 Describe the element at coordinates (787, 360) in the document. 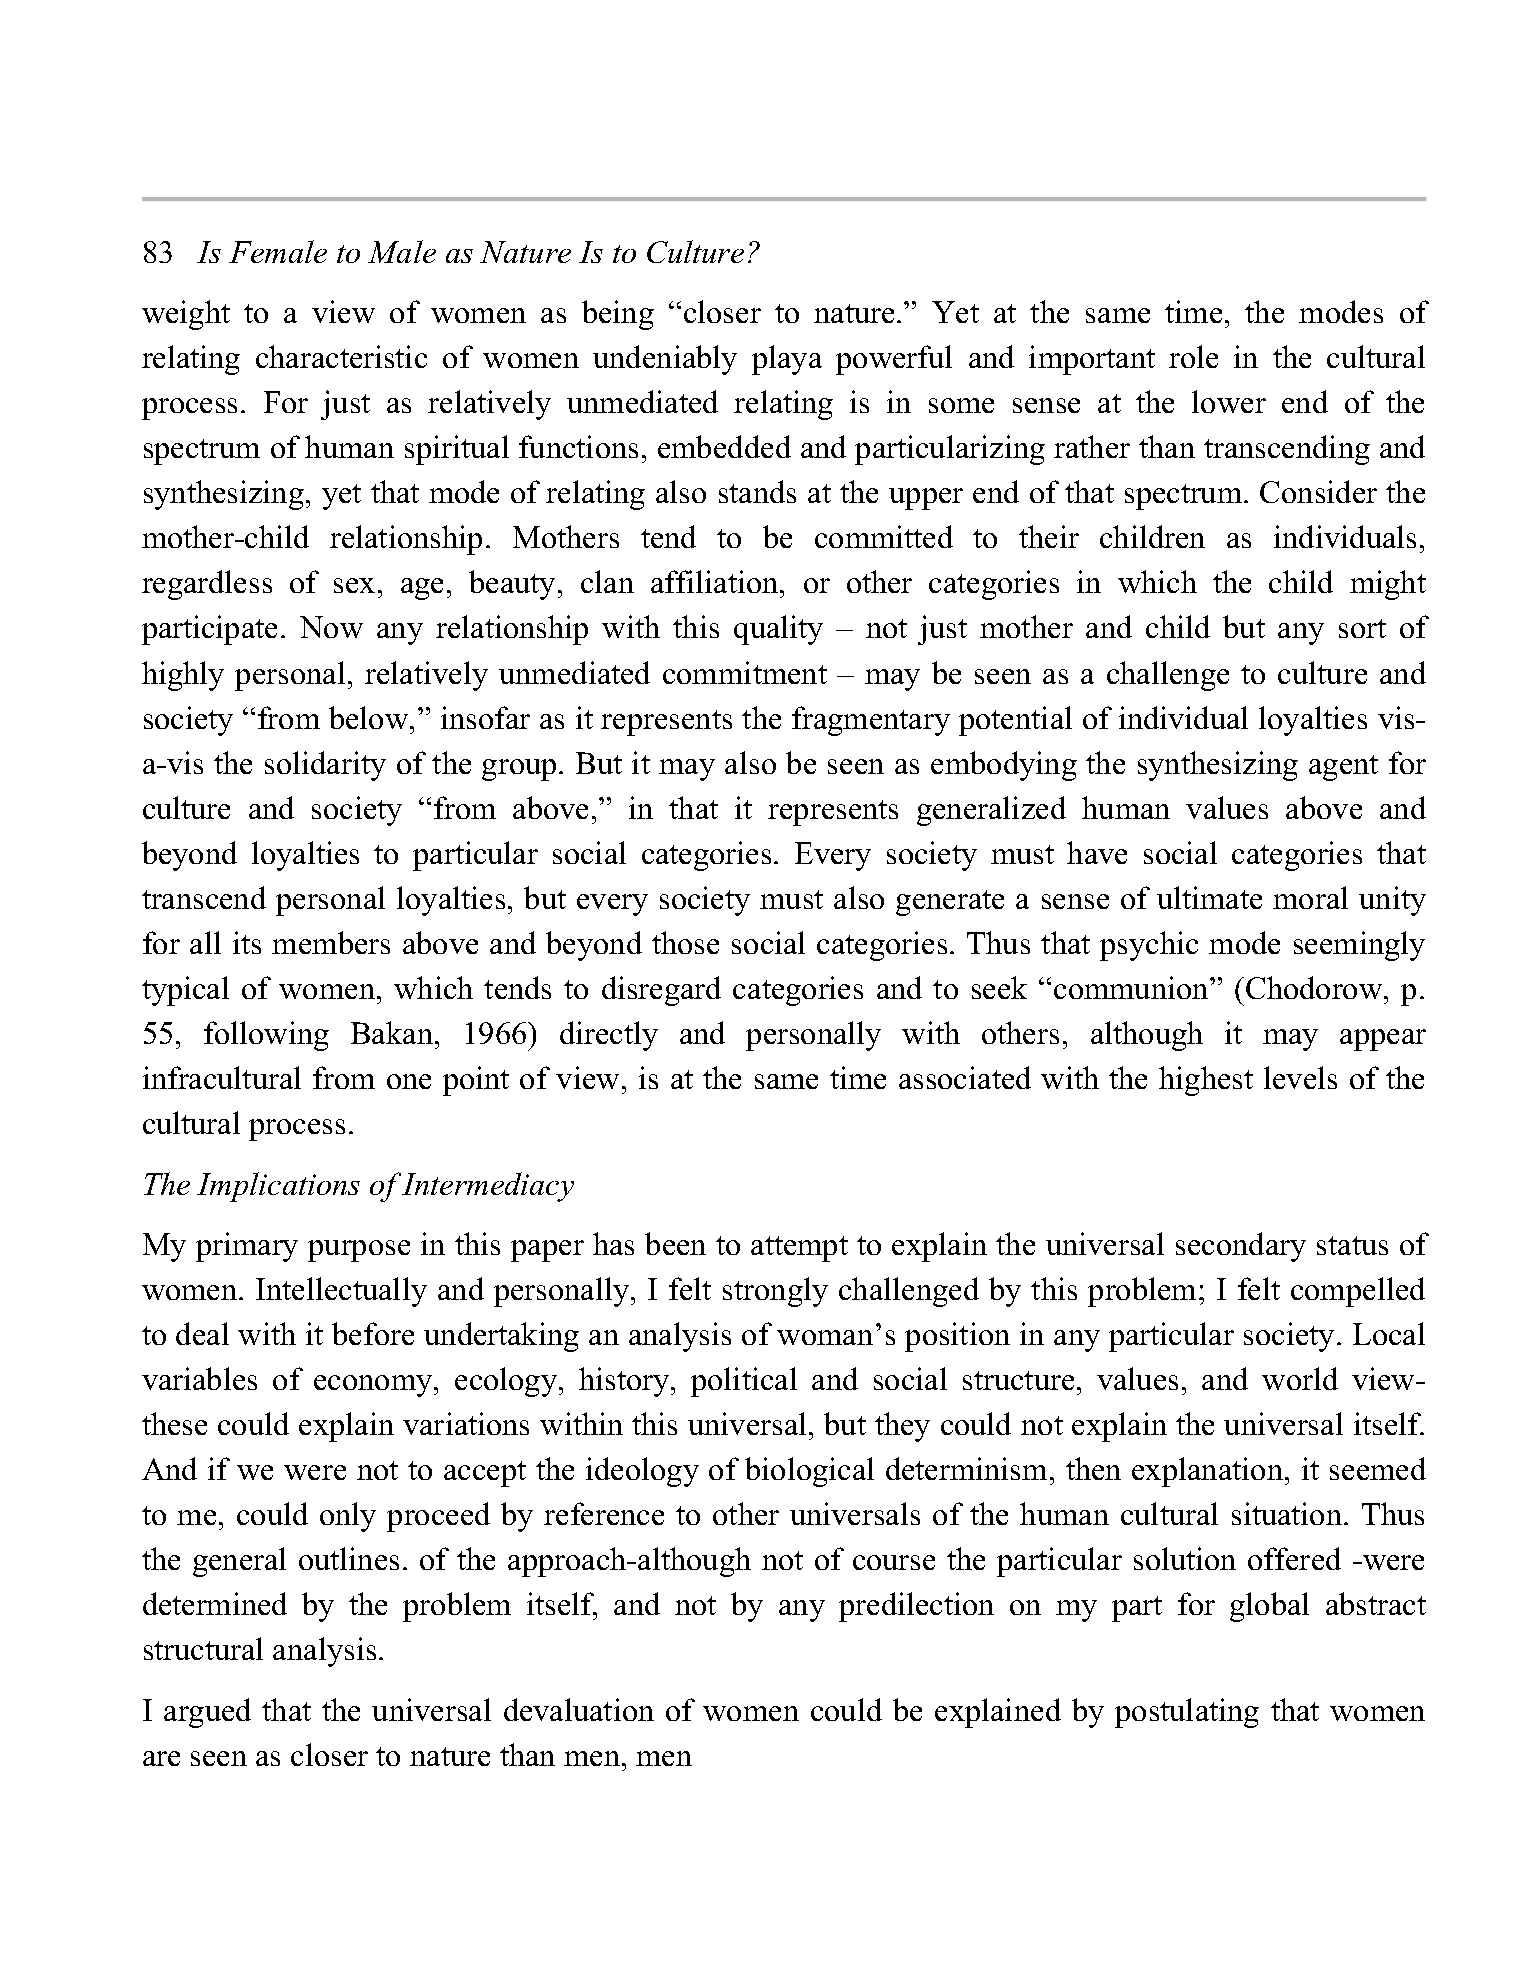

I see `playa` at that location.
